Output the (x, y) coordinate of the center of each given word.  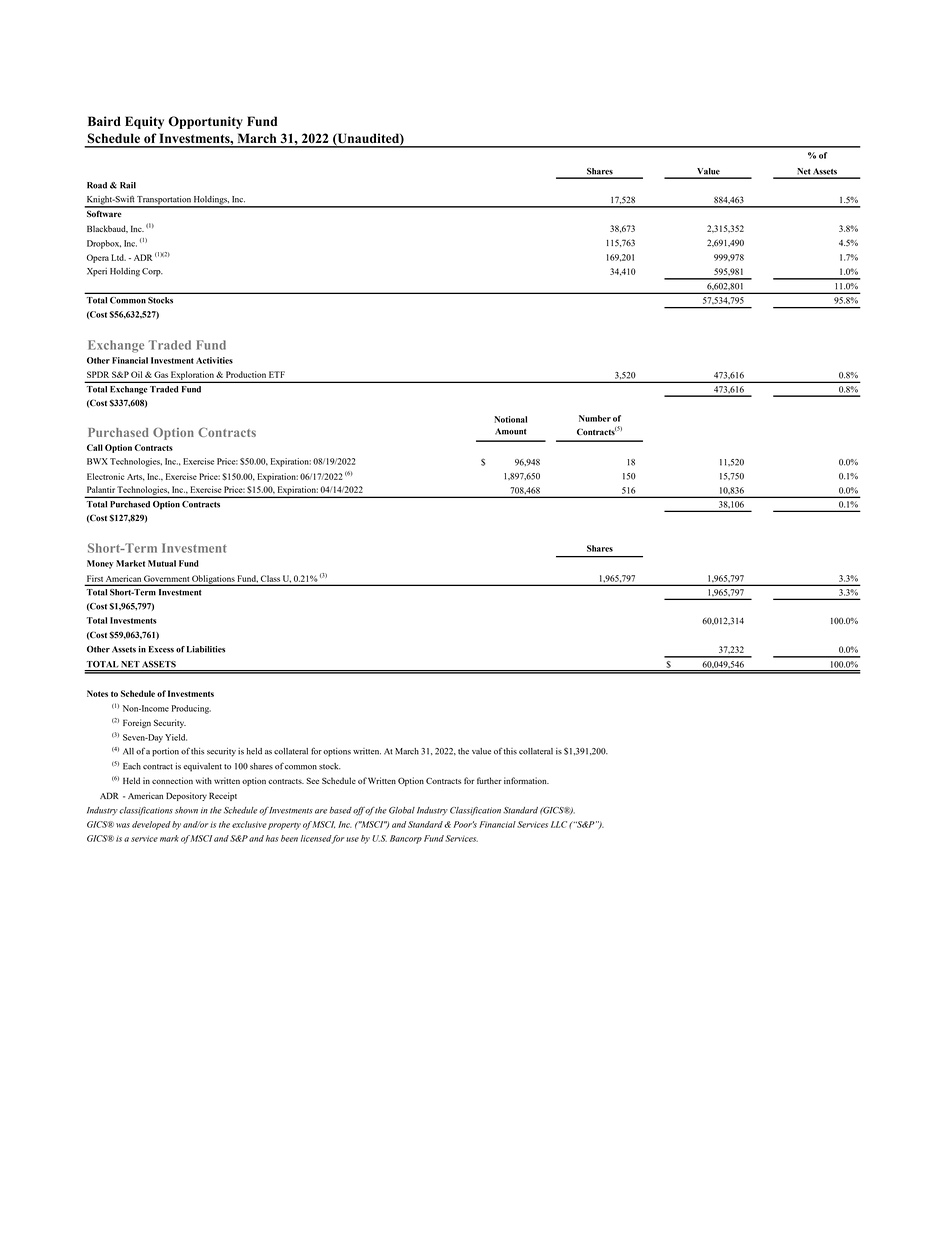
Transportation (164, 201)
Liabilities (206, 649)
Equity (144, 122)
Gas (161, 374)
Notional (510, 419)
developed (151, 825)
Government (166, 579)
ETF (277, 374)
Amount (511, 431)
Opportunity (205, 122)
